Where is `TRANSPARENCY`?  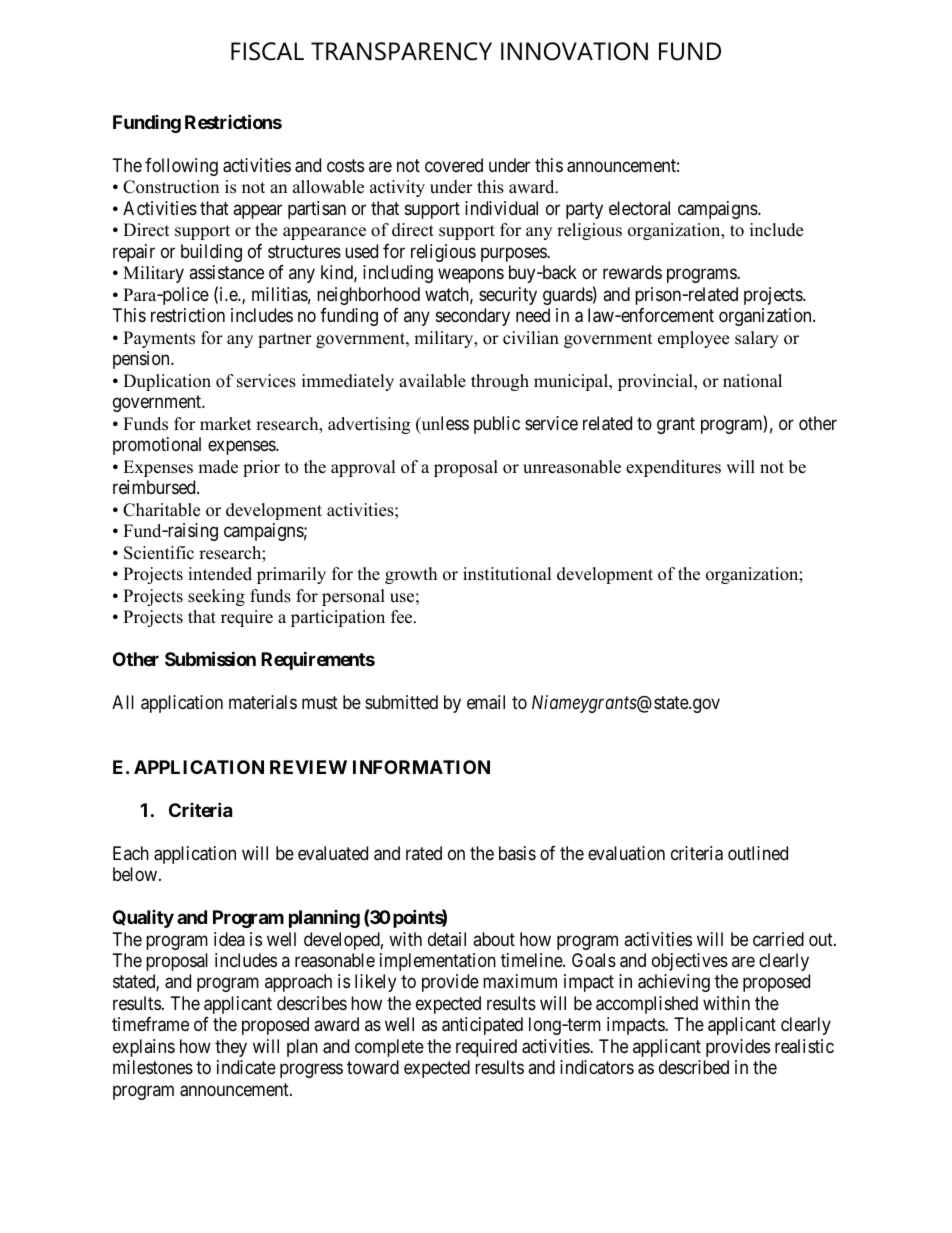 TRANSPARENCY is located at coordinates (401, 51).
